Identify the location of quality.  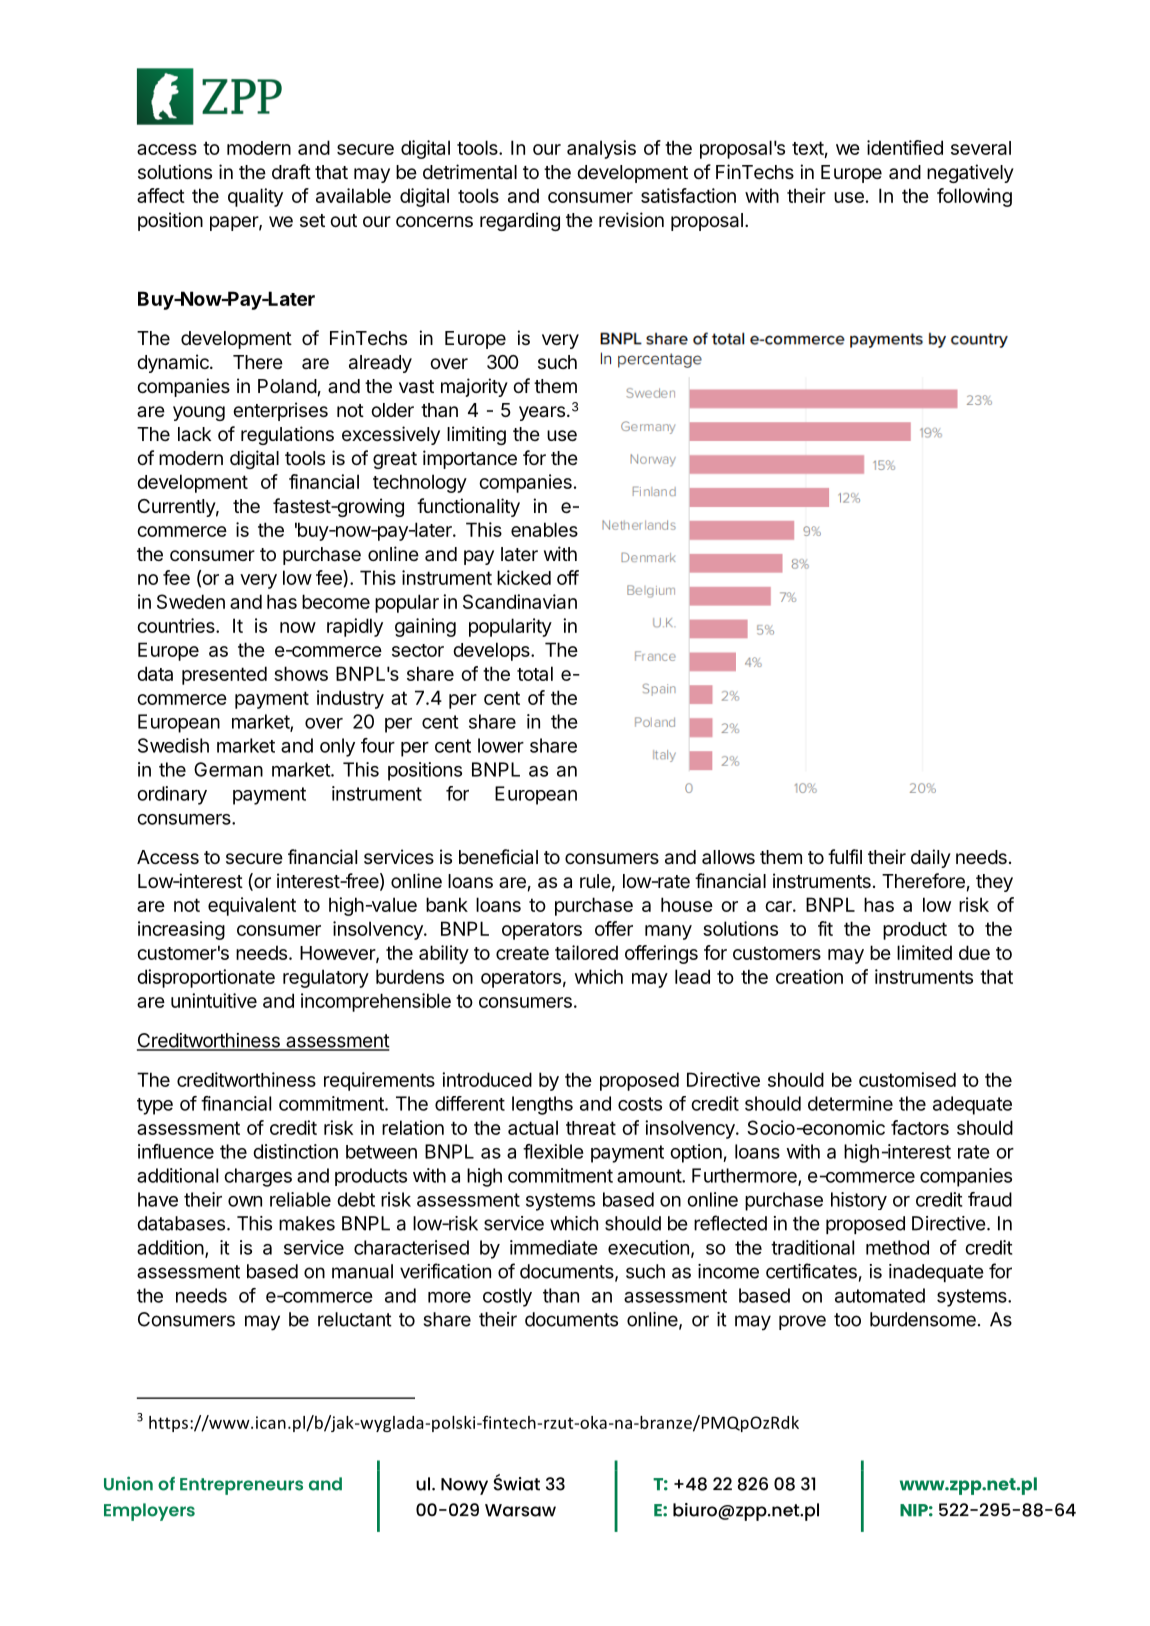
(255, 197).
